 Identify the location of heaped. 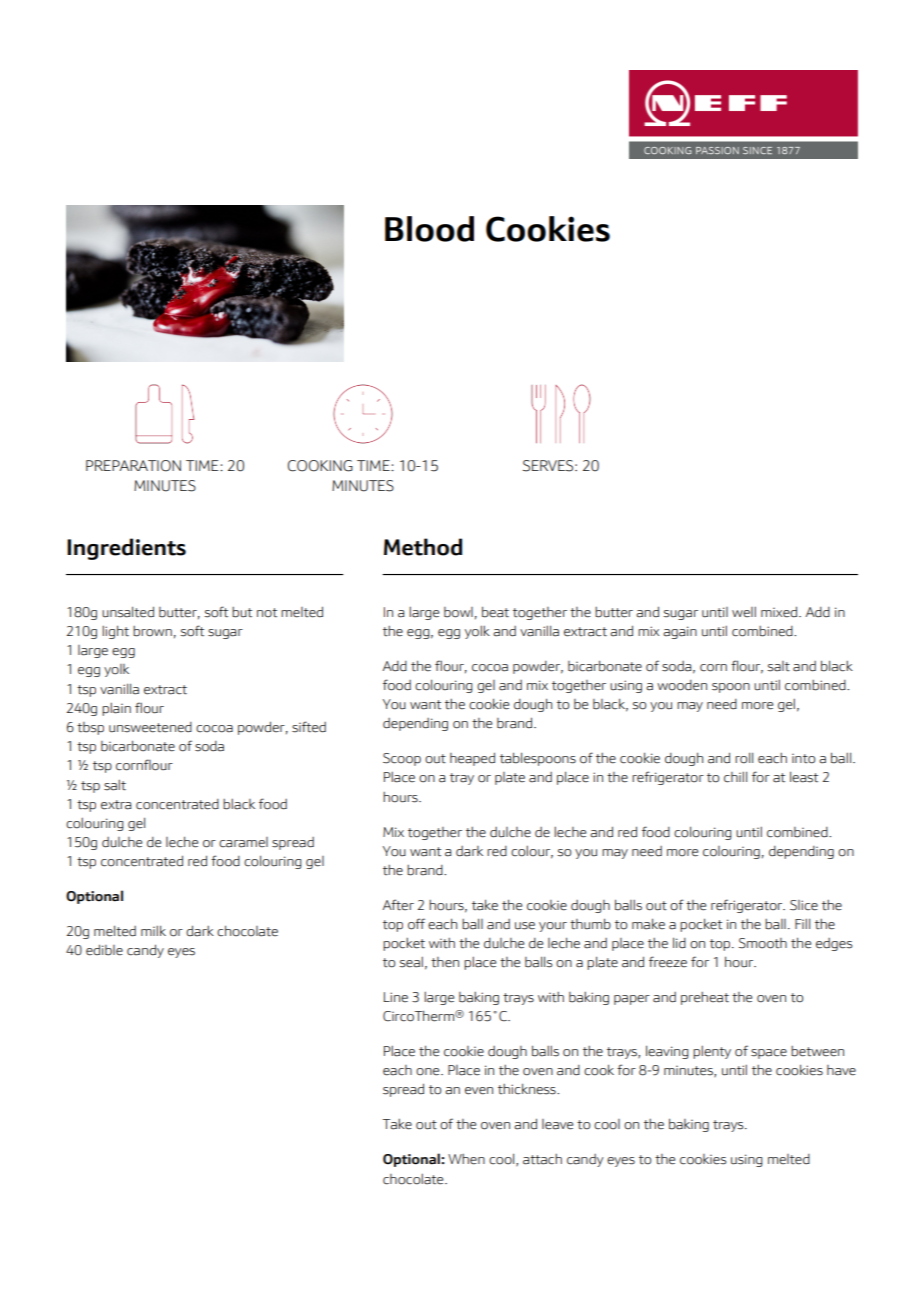
(472, 759).
